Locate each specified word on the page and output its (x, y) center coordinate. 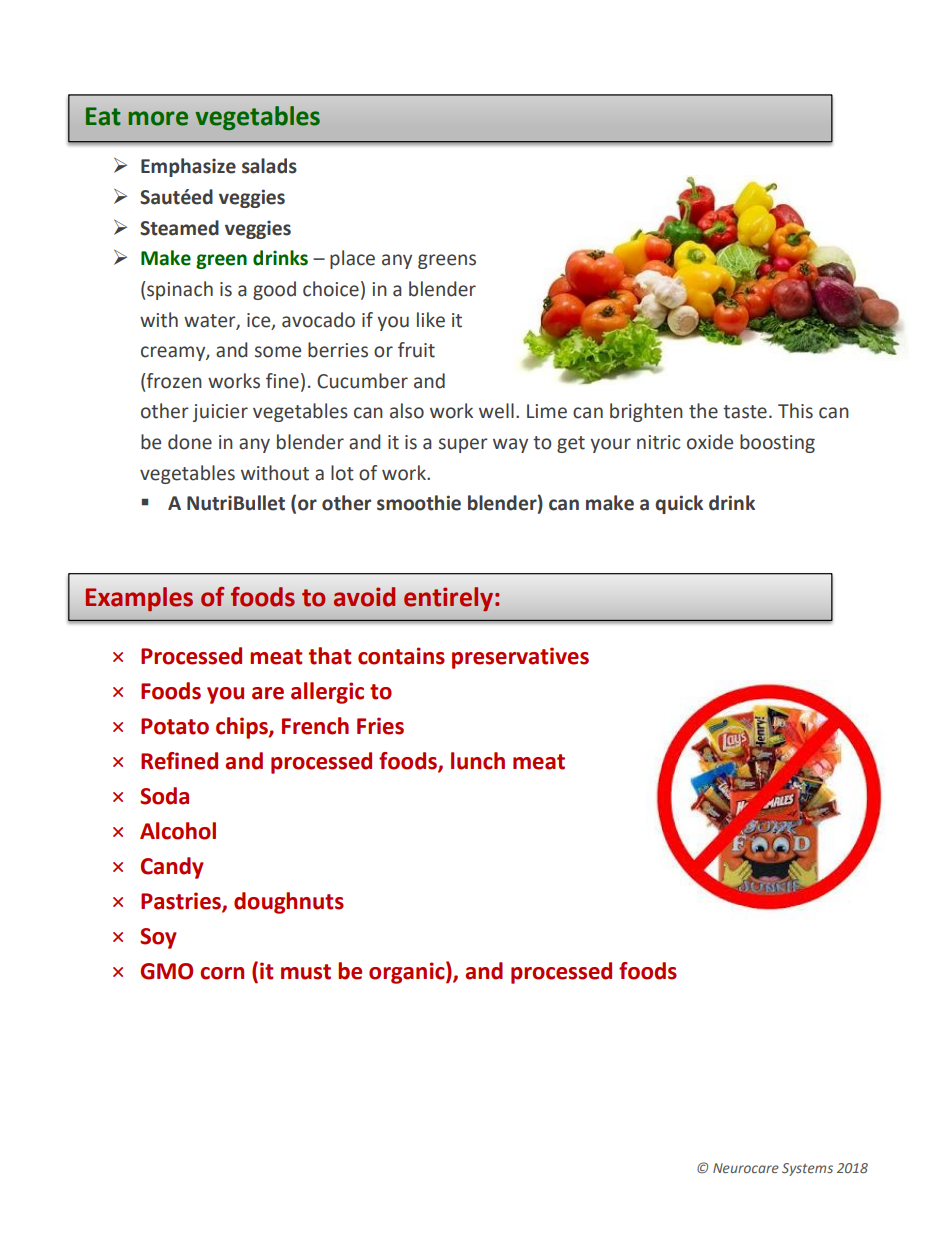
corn (222, 973)
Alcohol (178, 831)
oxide (710, 442)
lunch (478, 761)
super (463, 445)
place (352, 259)
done (190, 442)
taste (745, 412)
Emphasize (188, 167)
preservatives (520, 658)
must (306, 972)
